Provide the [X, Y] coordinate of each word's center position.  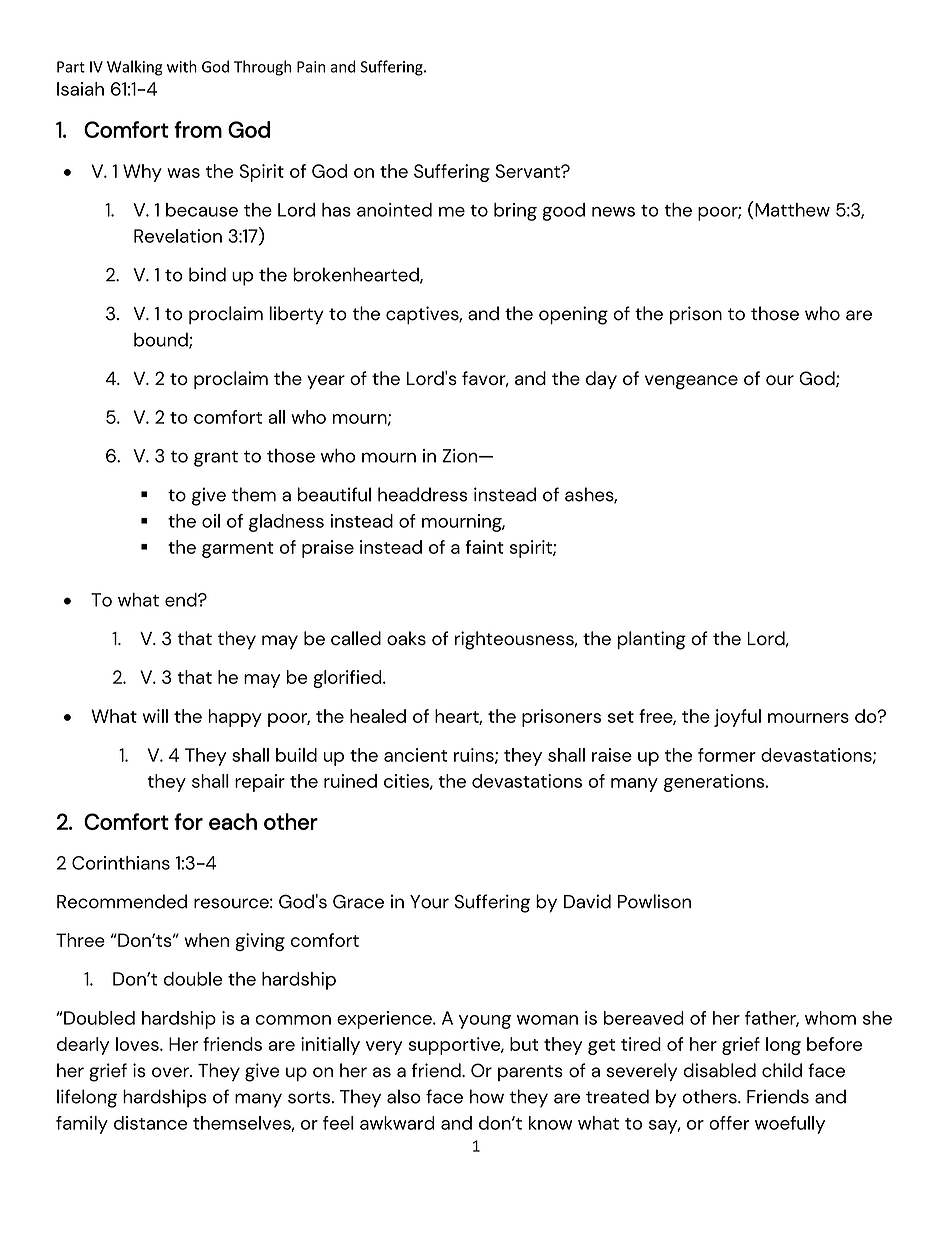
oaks [406, 638]
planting [652, 640]
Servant [528, 171]
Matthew [791, 210]
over [171, 1072]
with [182, 66]
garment [238, 550]
